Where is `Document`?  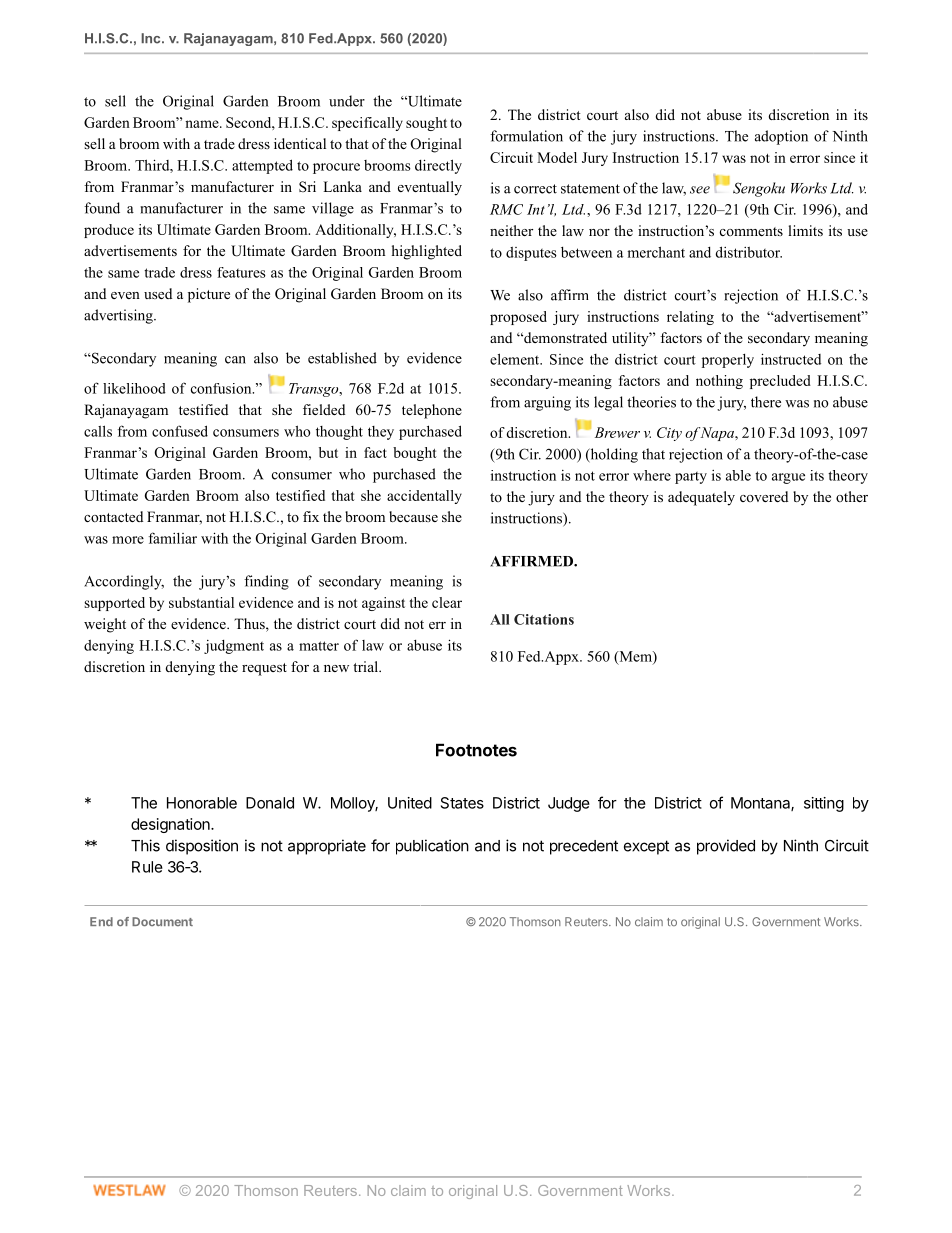 Document is located at coordinates (162, 921).
